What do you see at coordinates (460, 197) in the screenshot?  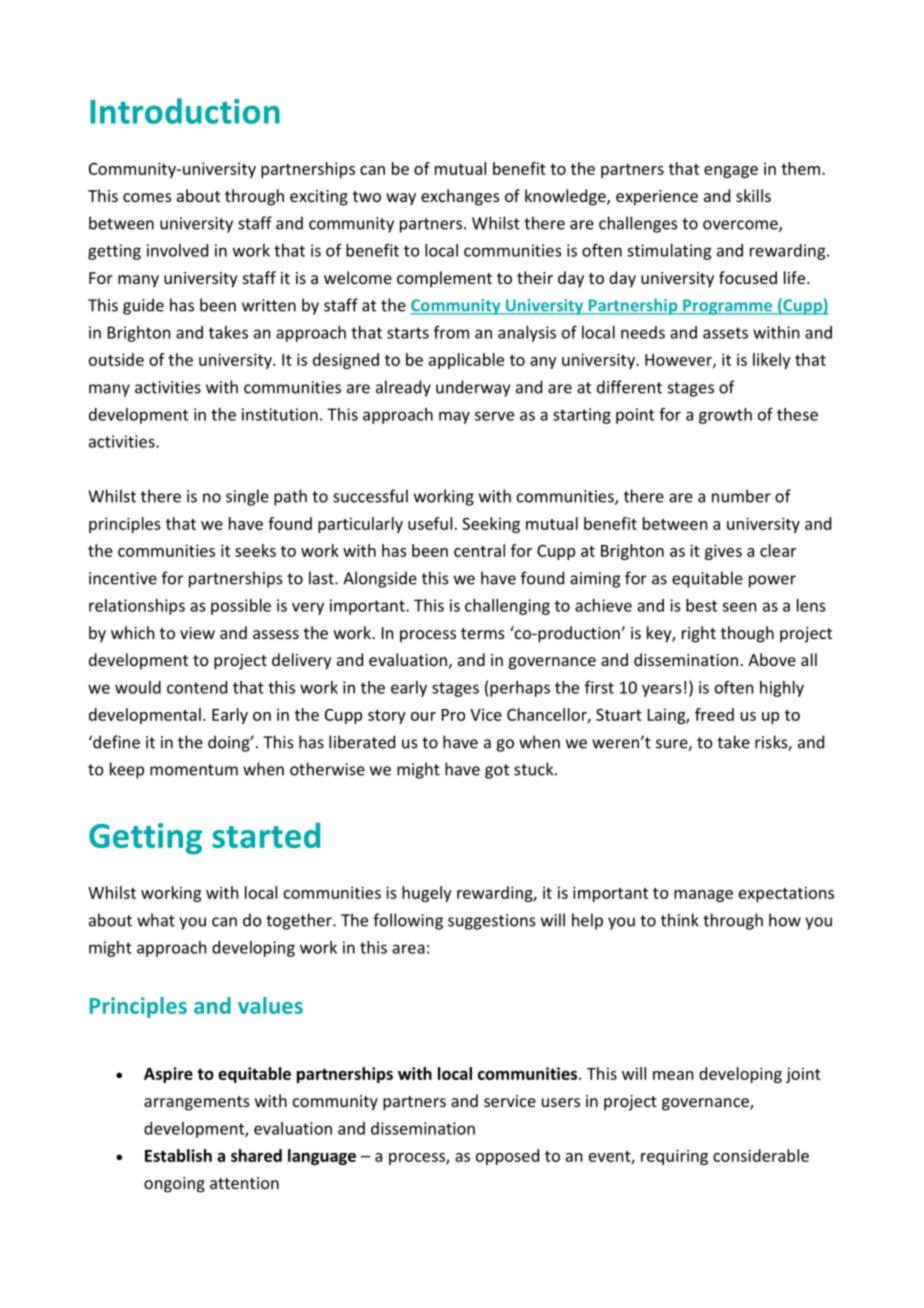 I see `exchanges` at bounding box center [460, 197].
